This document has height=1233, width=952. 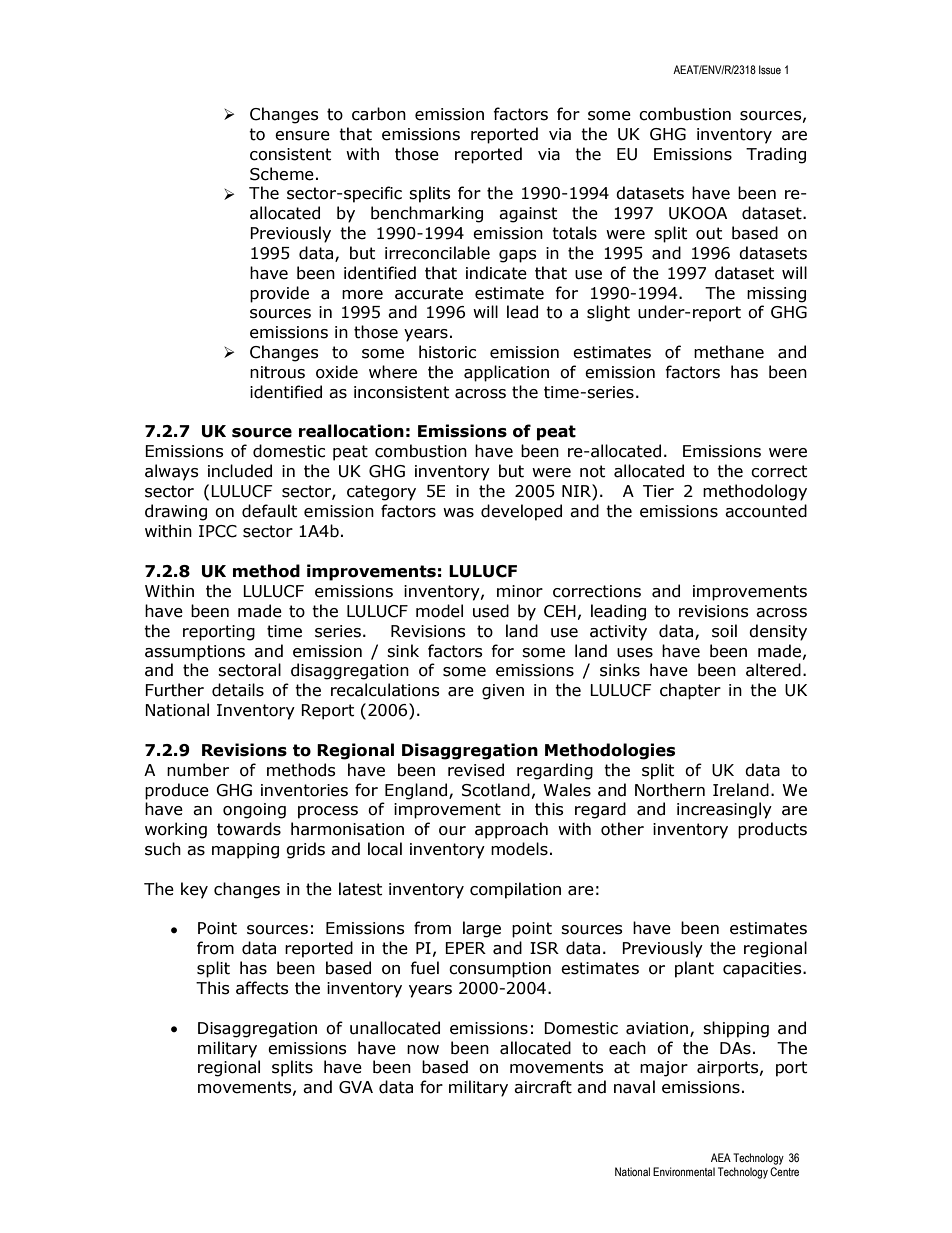 What do you see at coordinates (447, 352) in the document?
I see `historic` at bounding box center [447, 352].
